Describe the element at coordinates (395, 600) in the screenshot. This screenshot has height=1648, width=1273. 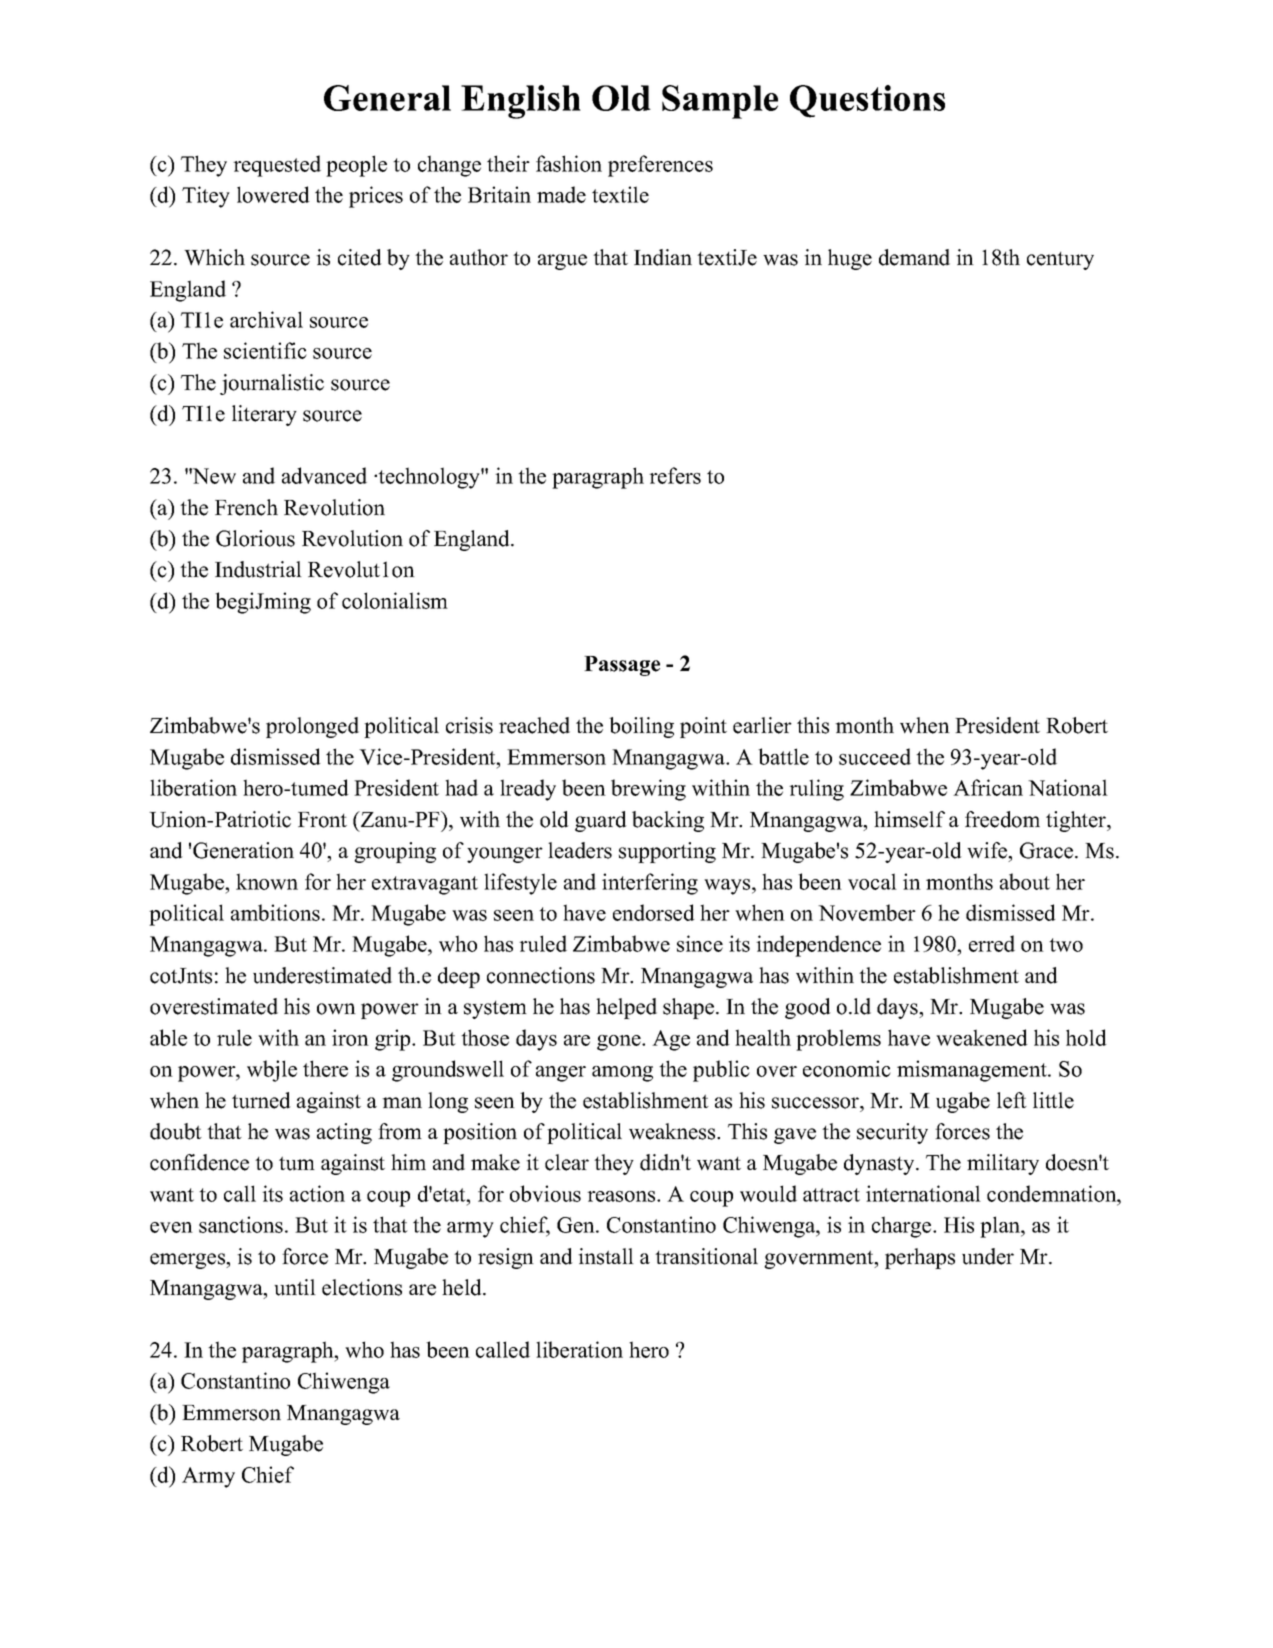
I see `colonialism` at that location.
